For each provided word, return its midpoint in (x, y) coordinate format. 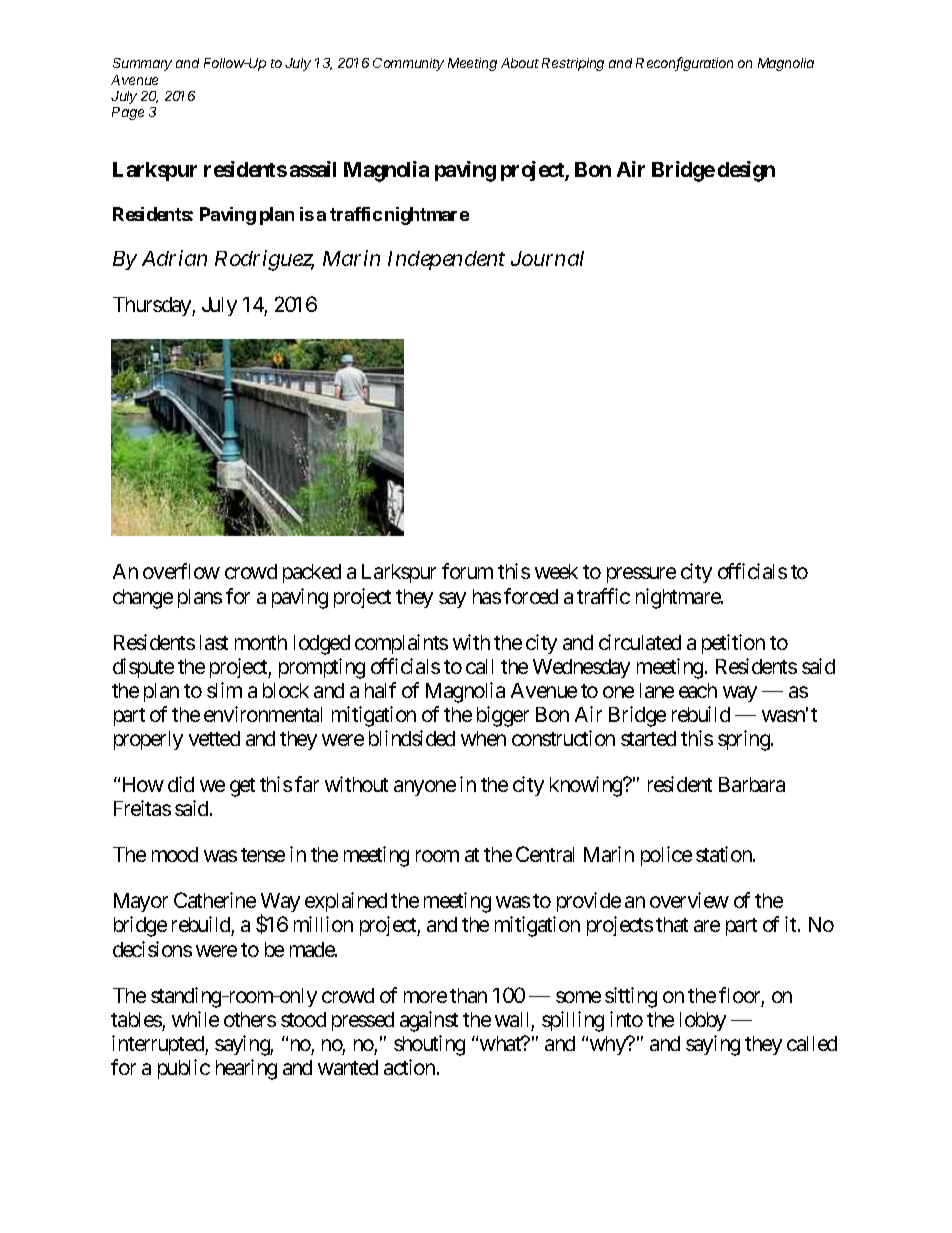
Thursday (153, 306)
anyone (425, 788)
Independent (446, 260)
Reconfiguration (684, 64)
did (181, 784)
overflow (181, 571)
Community (408, 64)
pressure (641, 575)
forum (467, 571)
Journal (547, 258)
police (666, 856)
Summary (142, 64)
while (195, 1019)
